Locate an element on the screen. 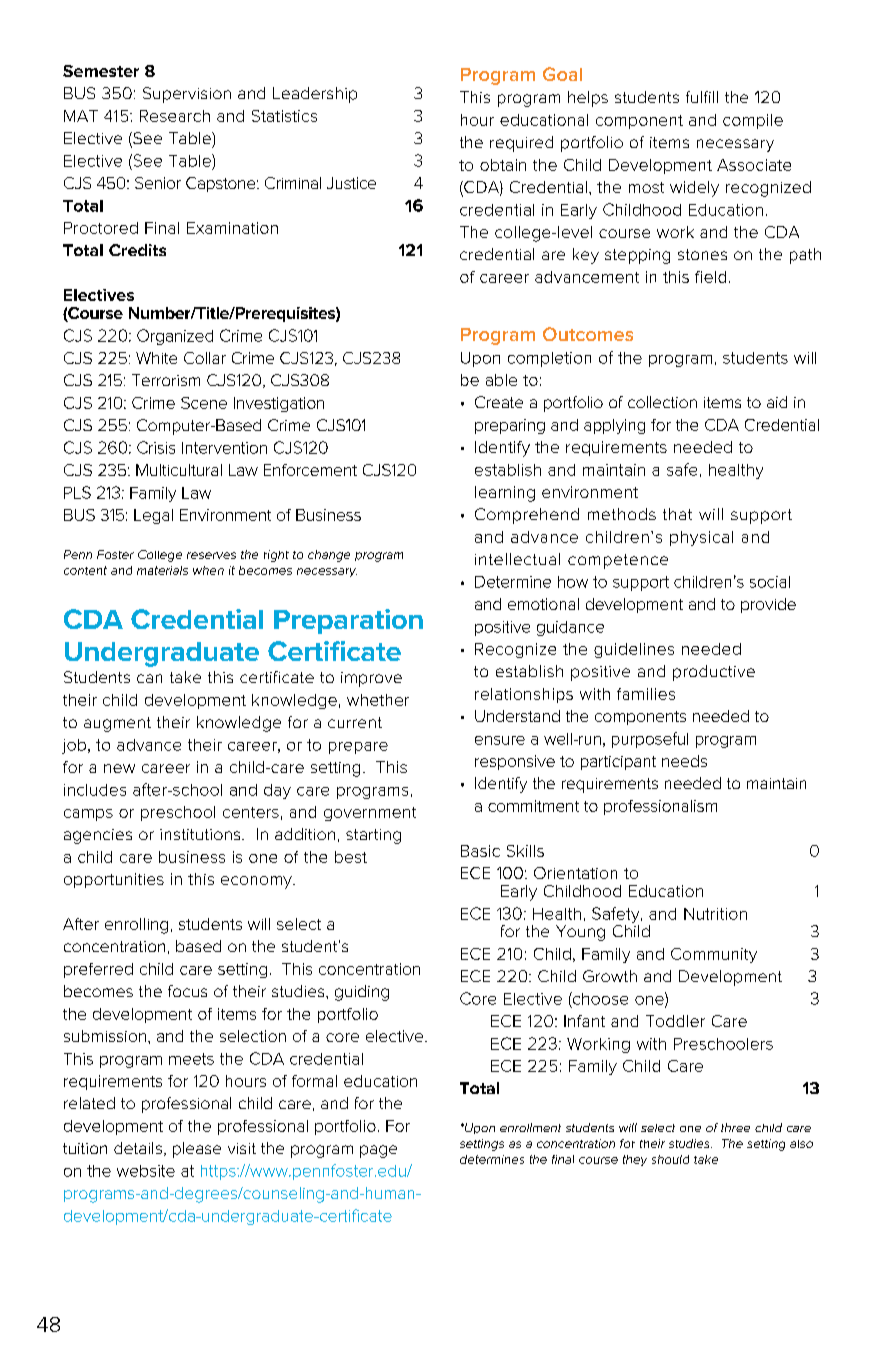 This screenshot has height=1372, width=887. required is located at coordinates (521, 144).
